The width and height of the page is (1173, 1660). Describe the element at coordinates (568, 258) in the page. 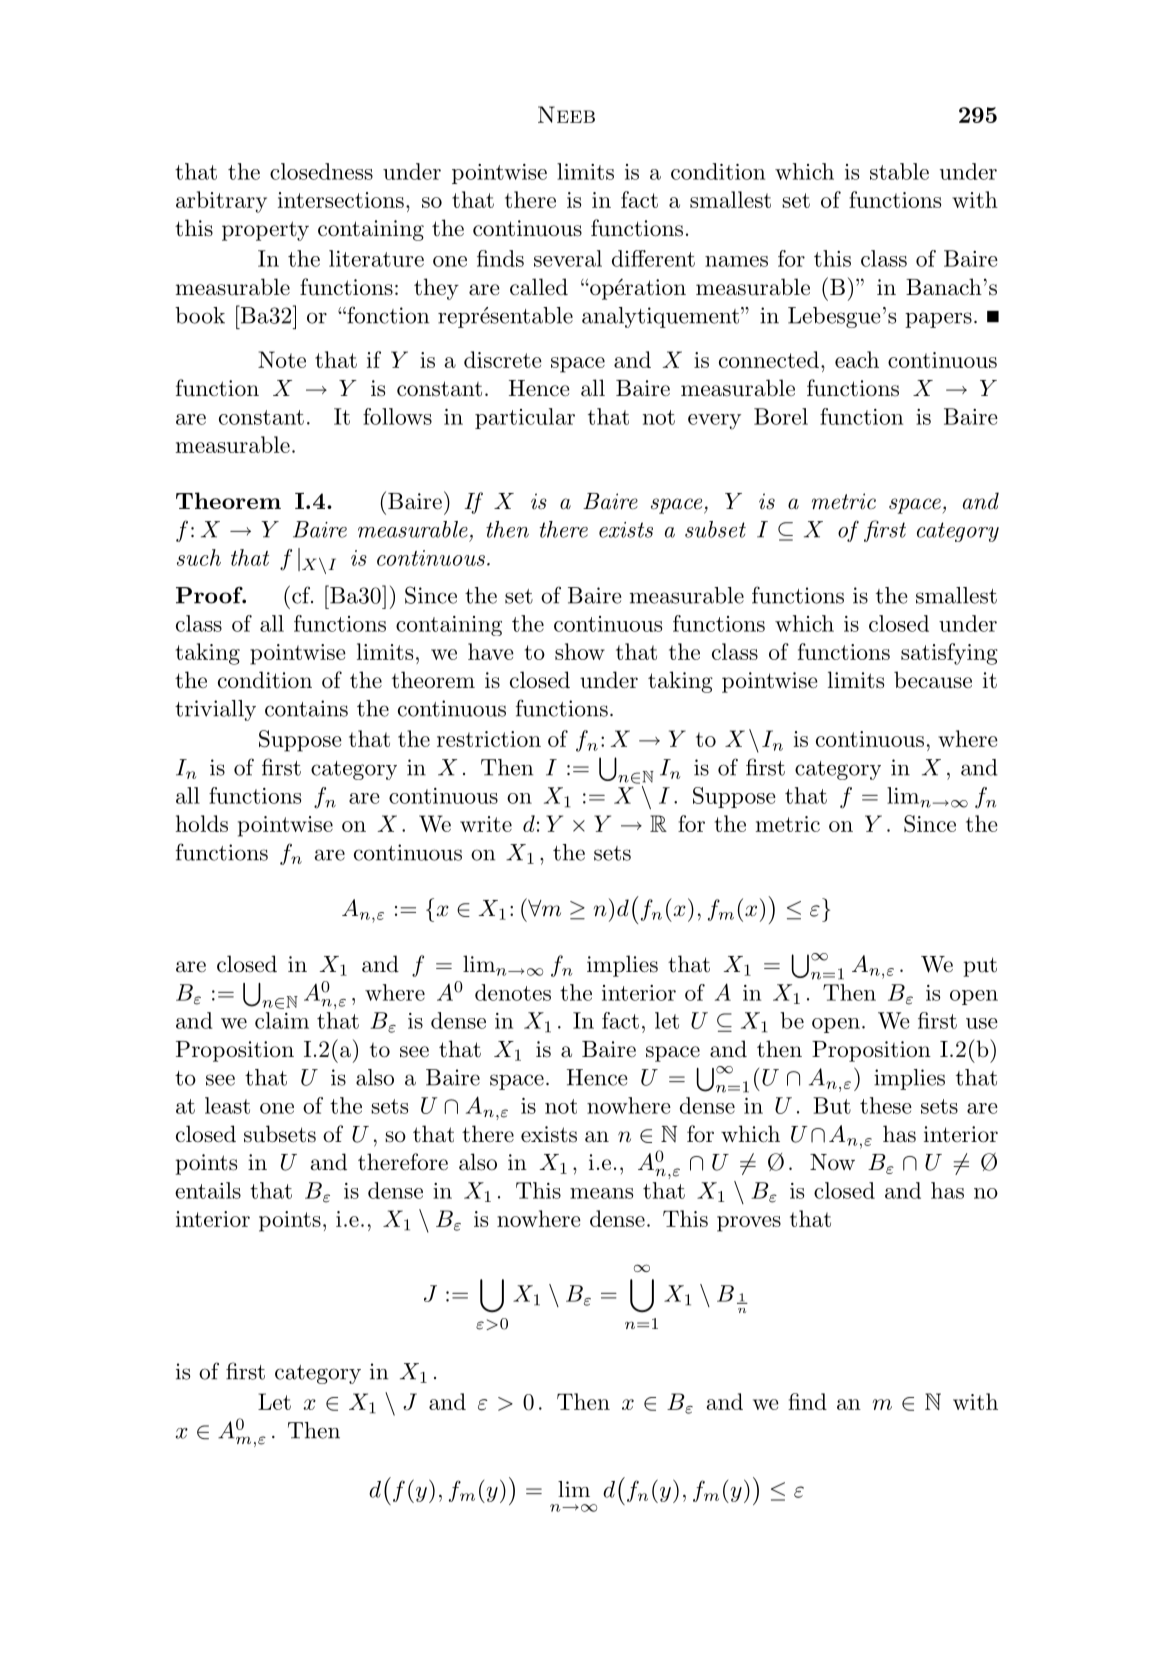

I see `several` at that location.
